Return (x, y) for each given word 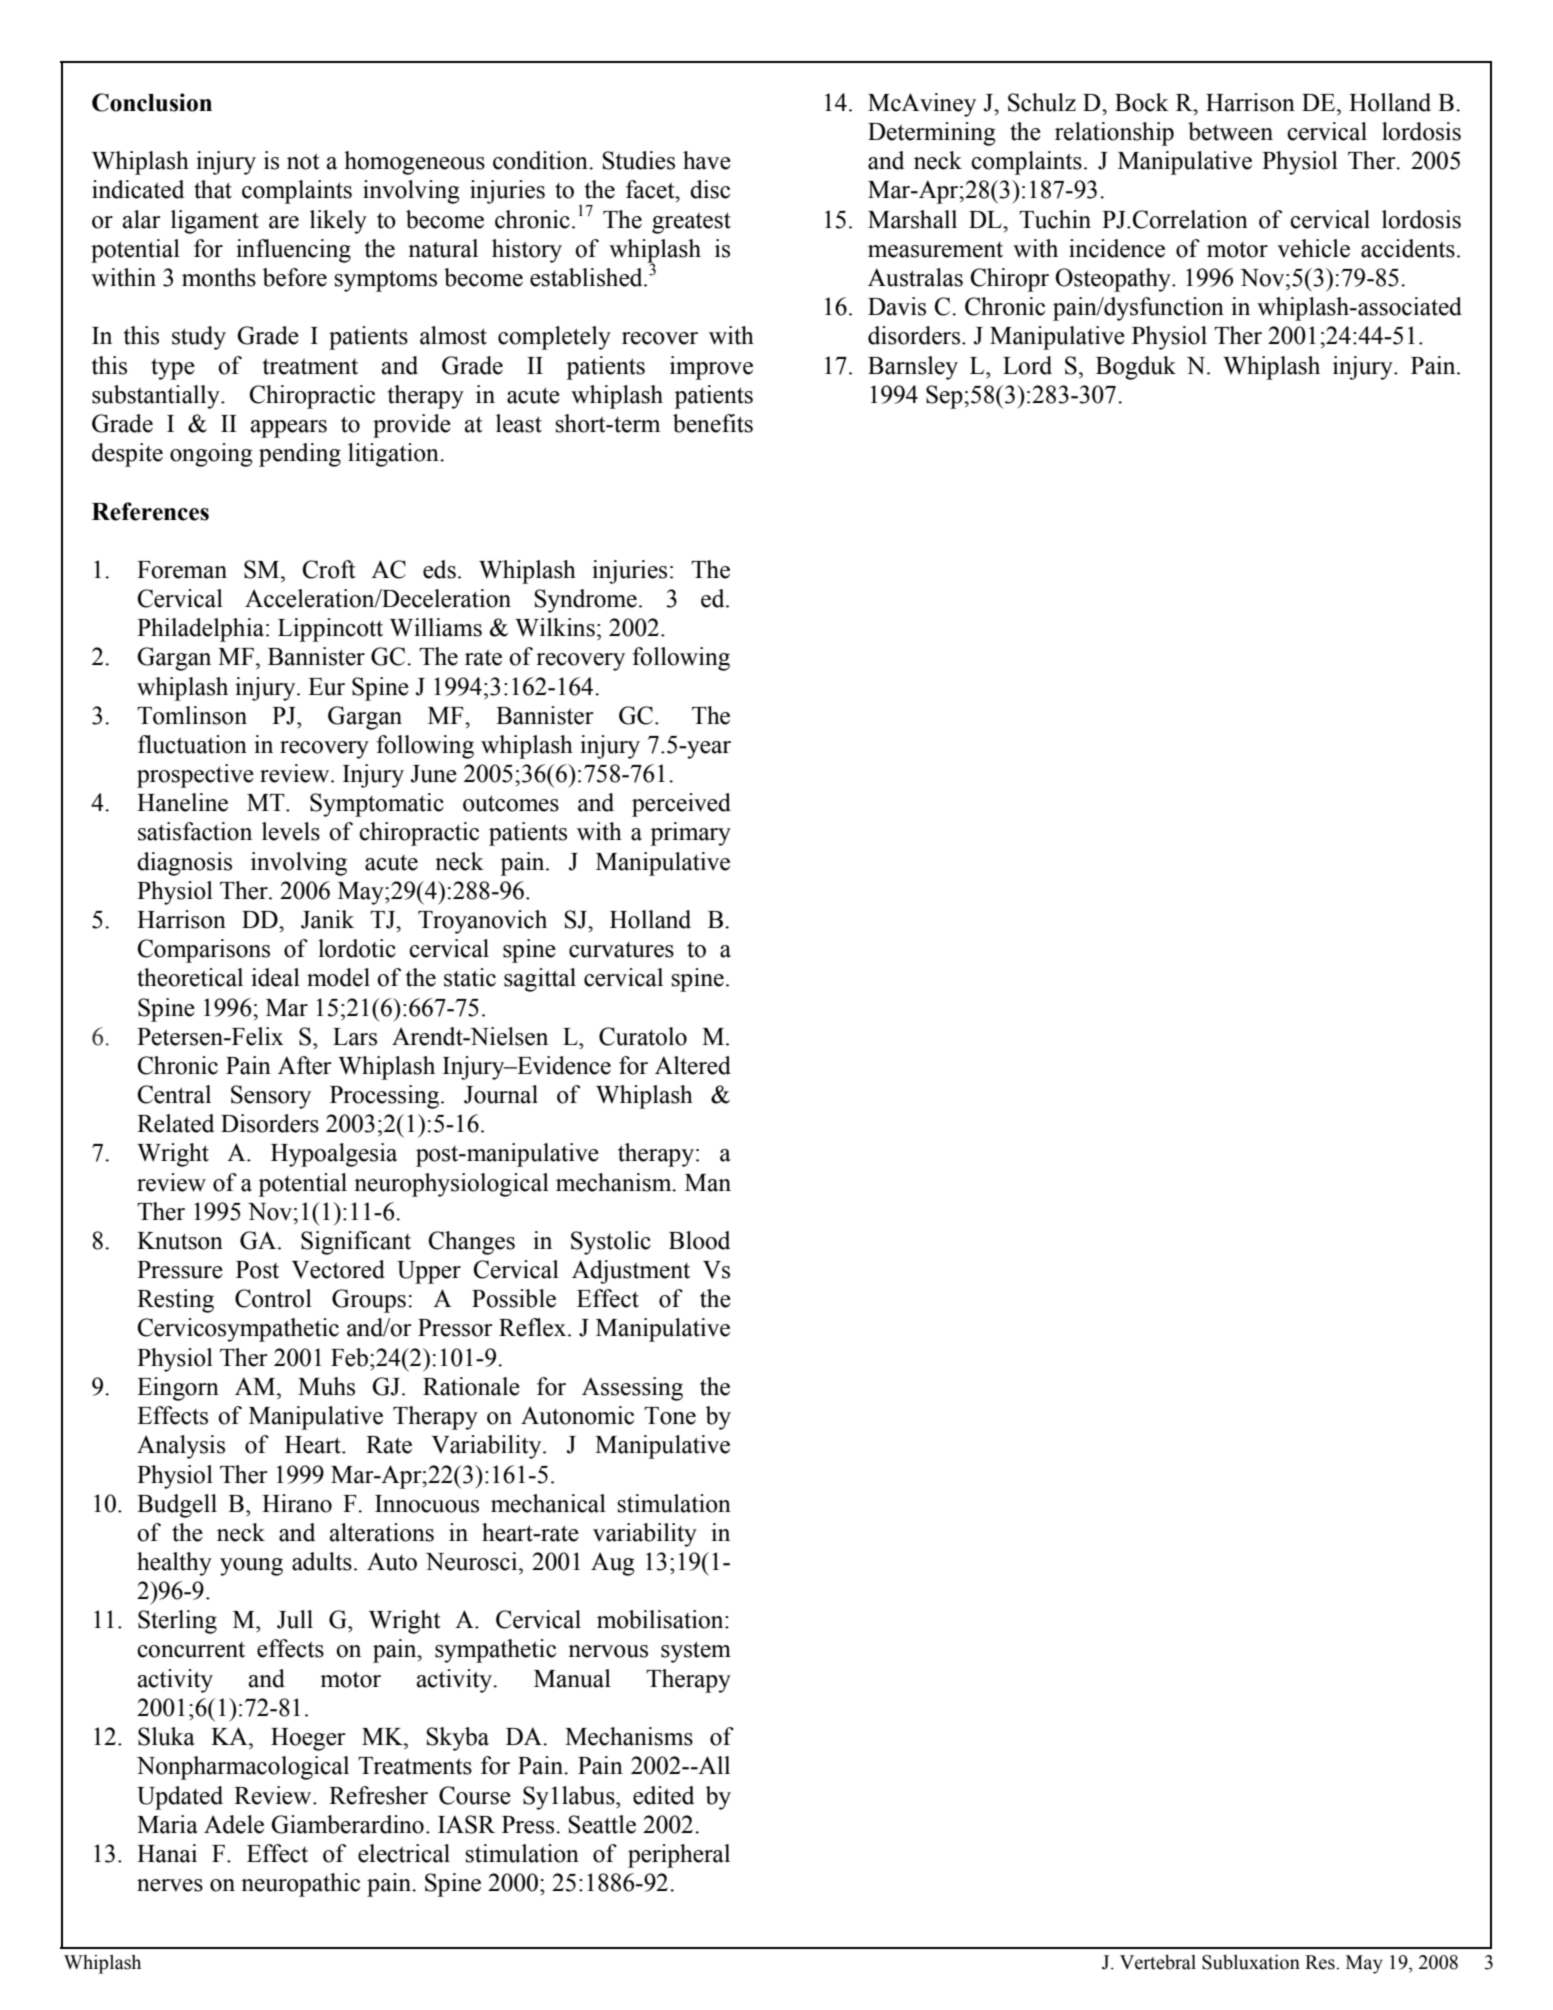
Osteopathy (1114, 280)
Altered (693, 1065)
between (1230, 131)
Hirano (297, 1503)
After (305, 1065)
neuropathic (300, 1885)
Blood (699, 1240)
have (707, 160)
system (696, 1652)
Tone (670, 1416)
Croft (329, 569)
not (303, 162)
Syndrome (586, 601)
